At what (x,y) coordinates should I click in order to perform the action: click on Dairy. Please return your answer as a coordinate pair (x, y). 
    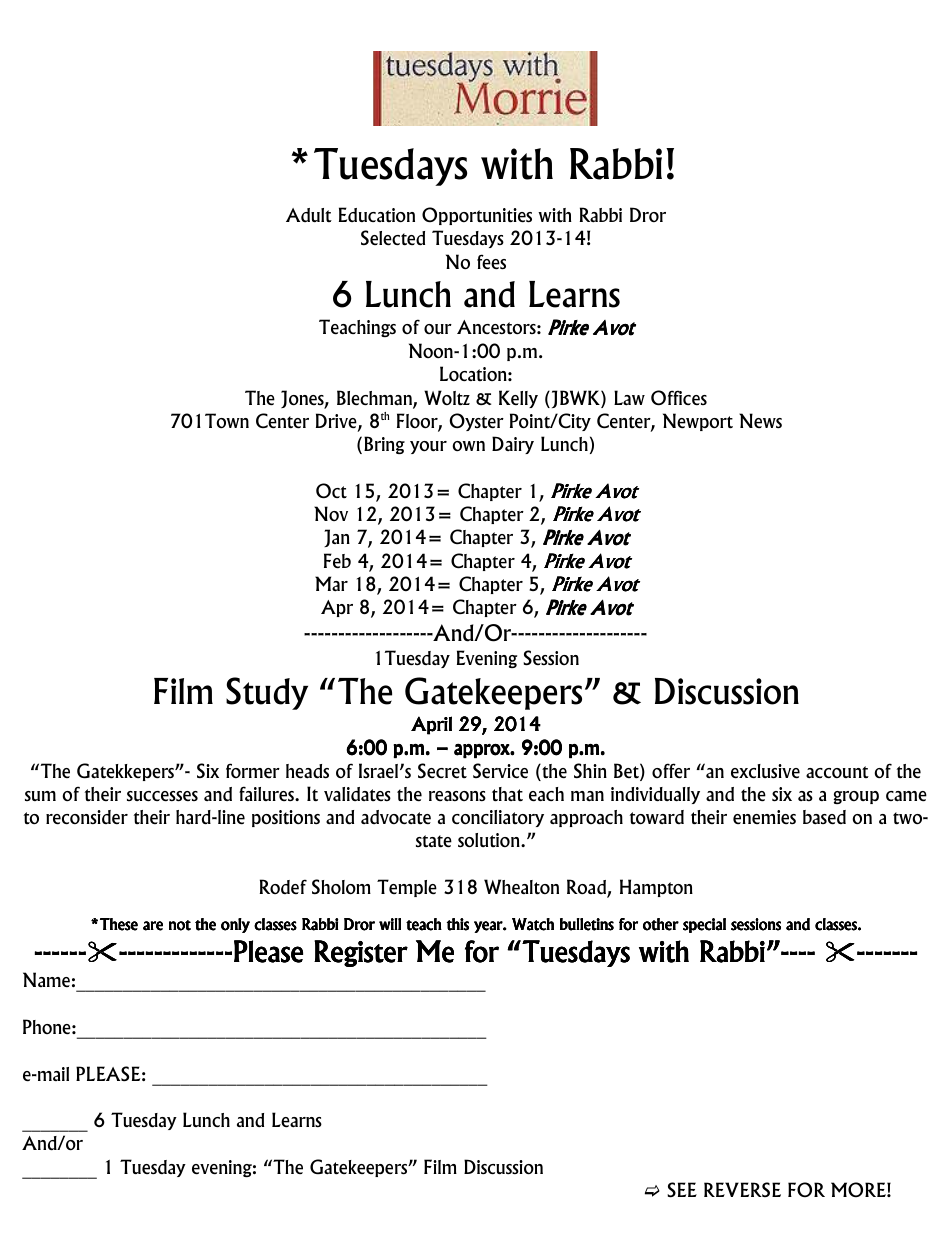
    Looking at the image, I should click on (513, 445).
